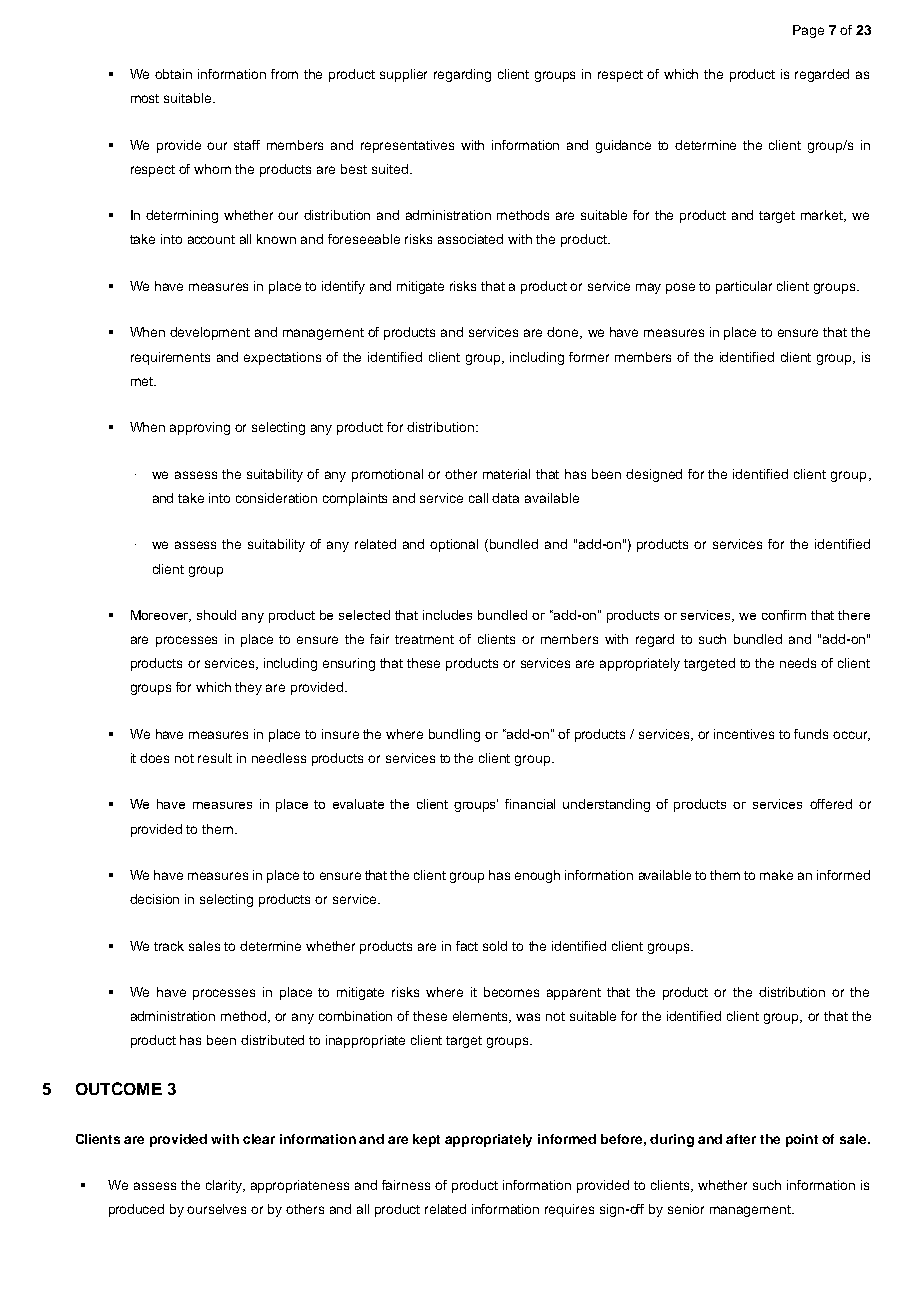 This image has width=924, height=1308. Describe the element at coordinates (173, 74) in the image. I see `obtain` at that location.
